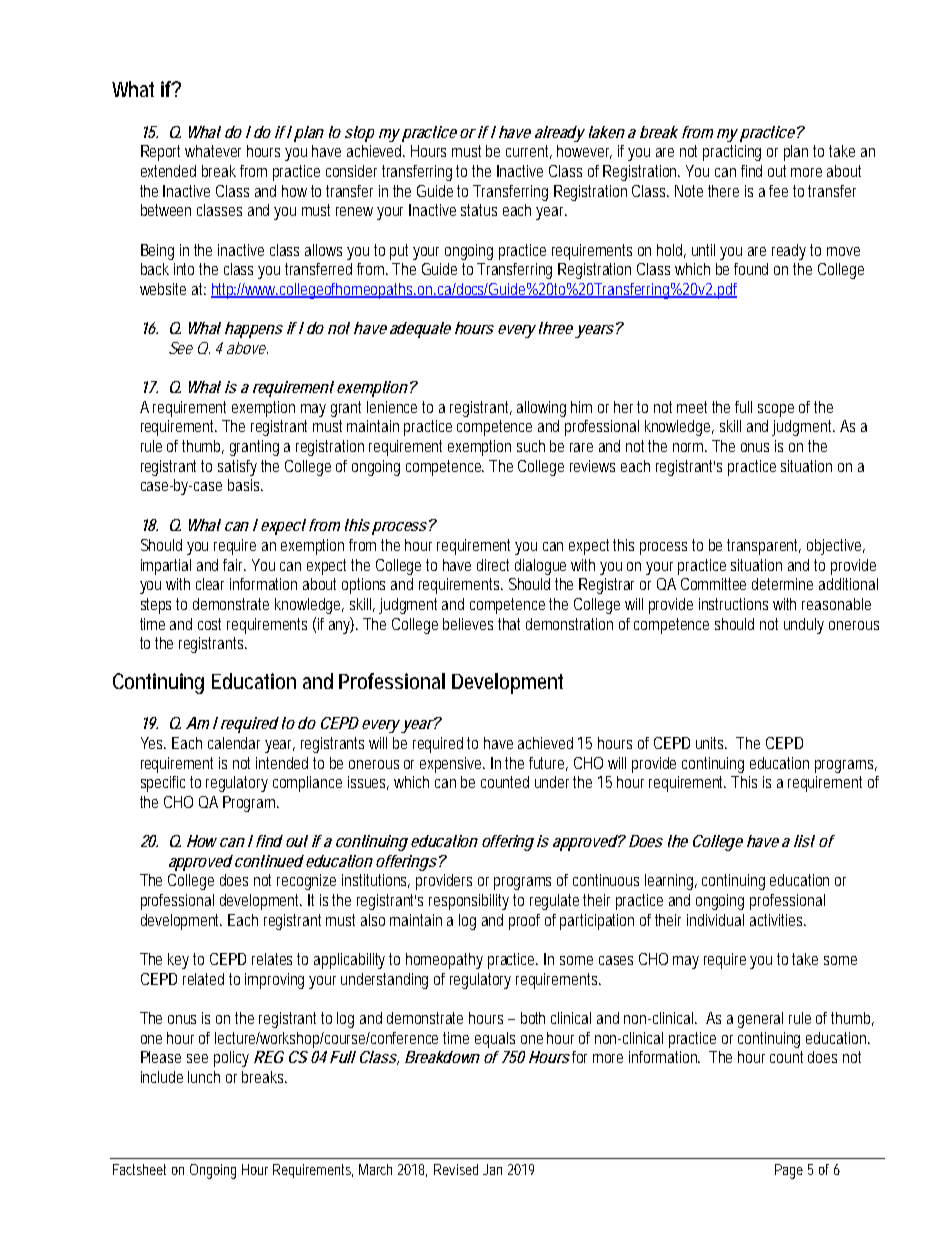  Describe the element at coordinates (231, 1059) in the page. I see `policy` at that location.
